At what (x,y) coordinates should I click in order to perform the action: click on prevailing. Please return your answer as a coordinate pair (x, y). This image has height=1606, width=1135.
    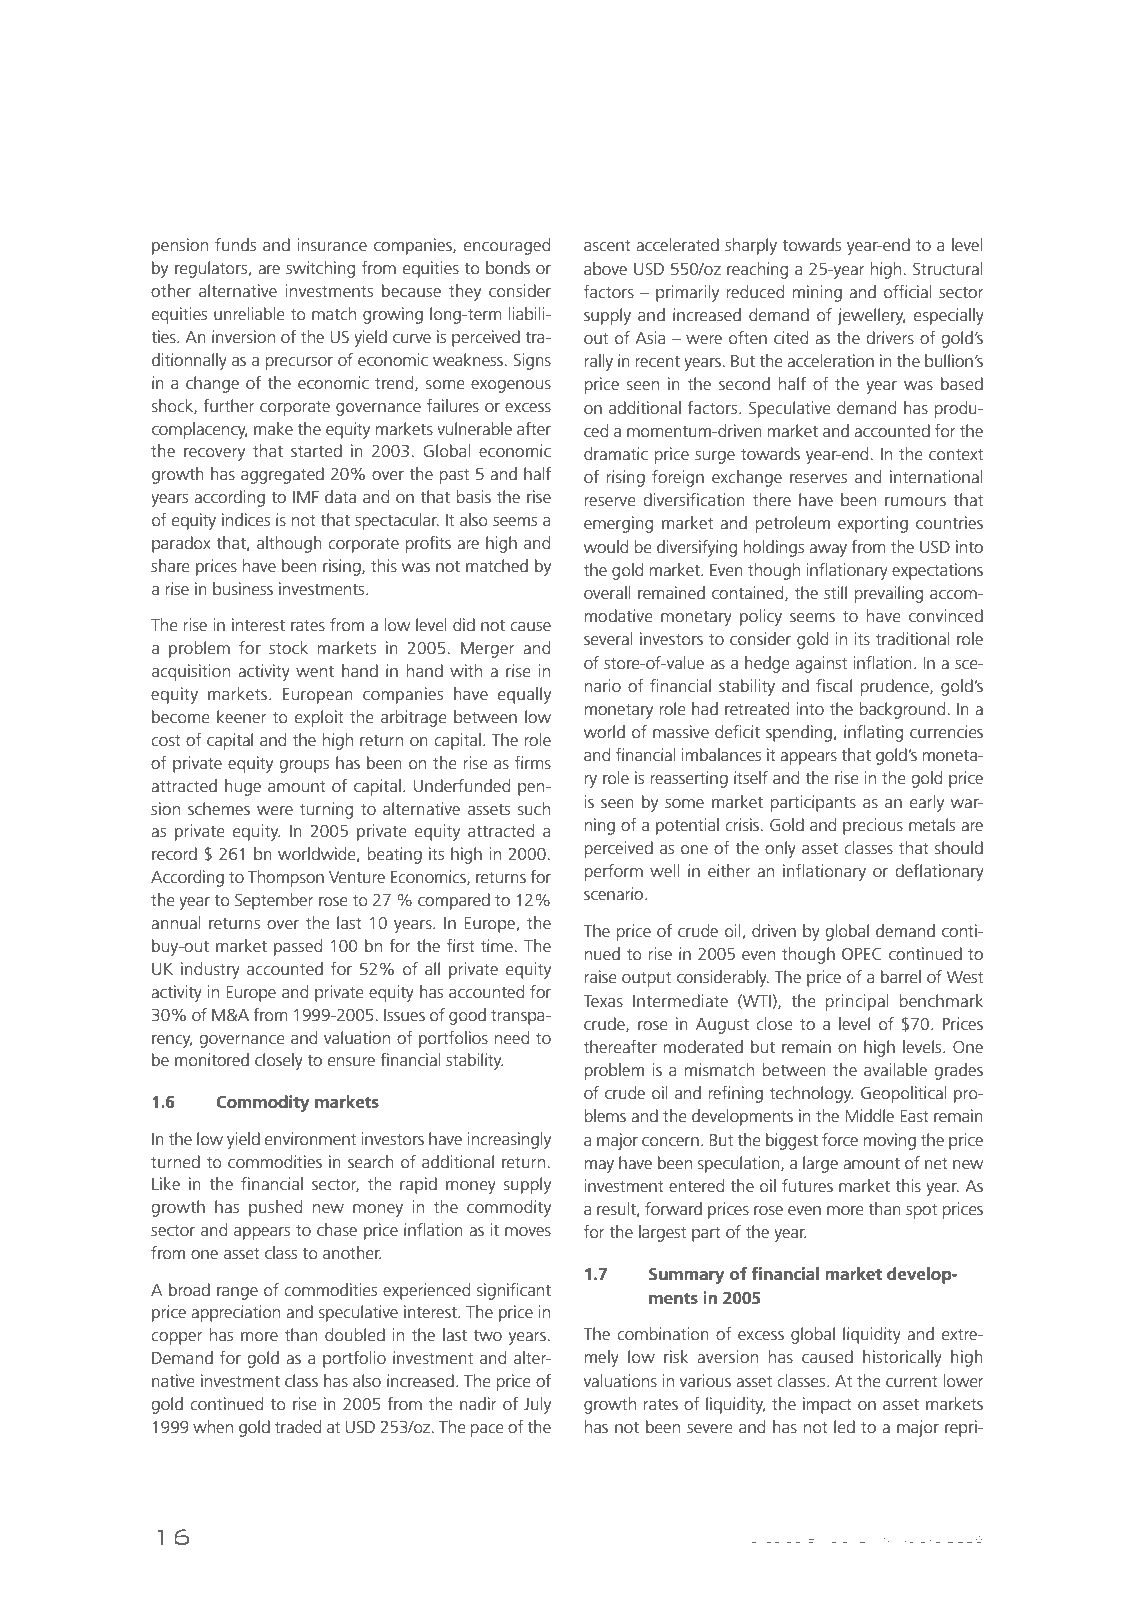
    Looking at the image, I should click on (889, 594).
